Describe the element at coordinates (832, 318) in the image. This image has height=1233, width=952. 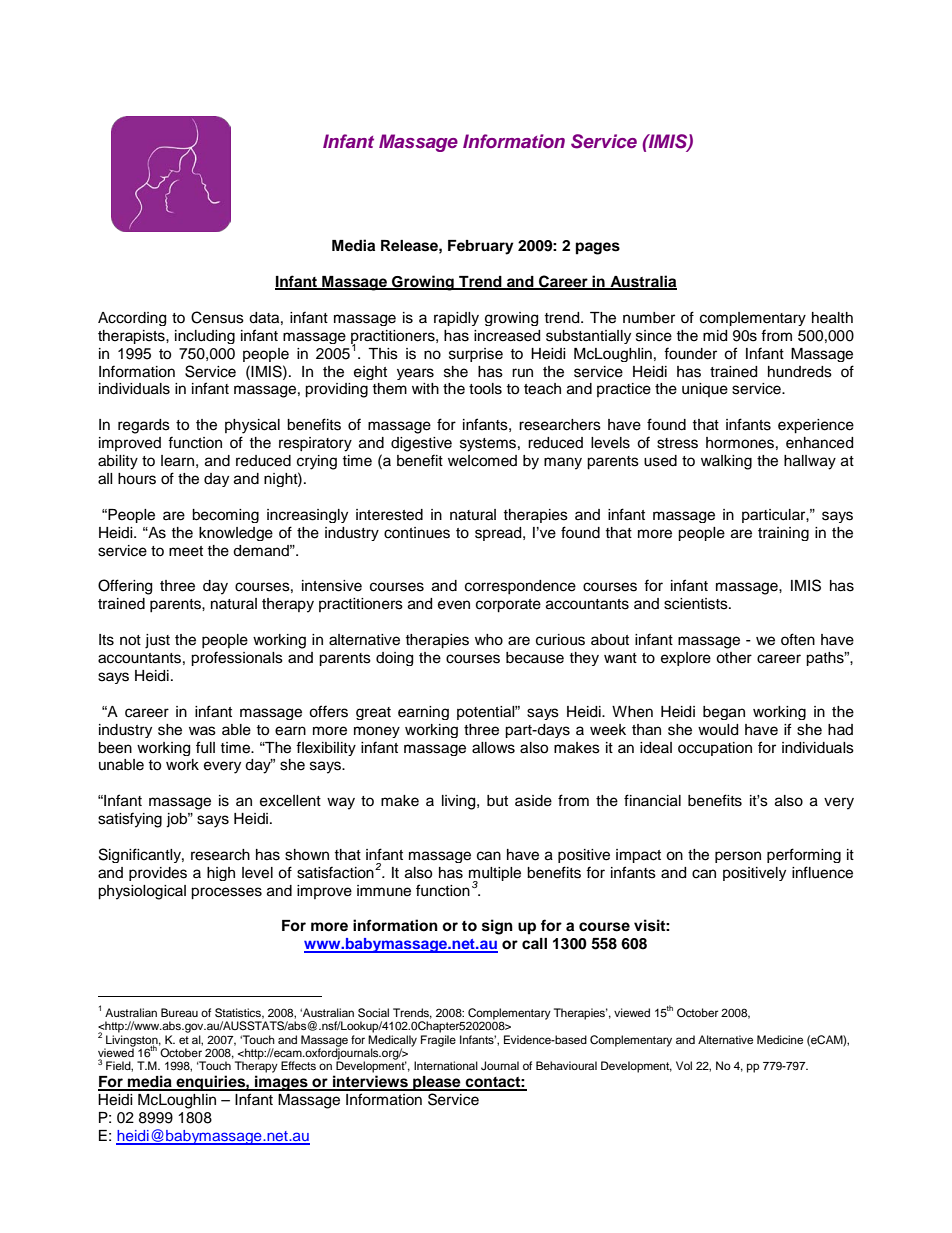
I see `health` at that location.
